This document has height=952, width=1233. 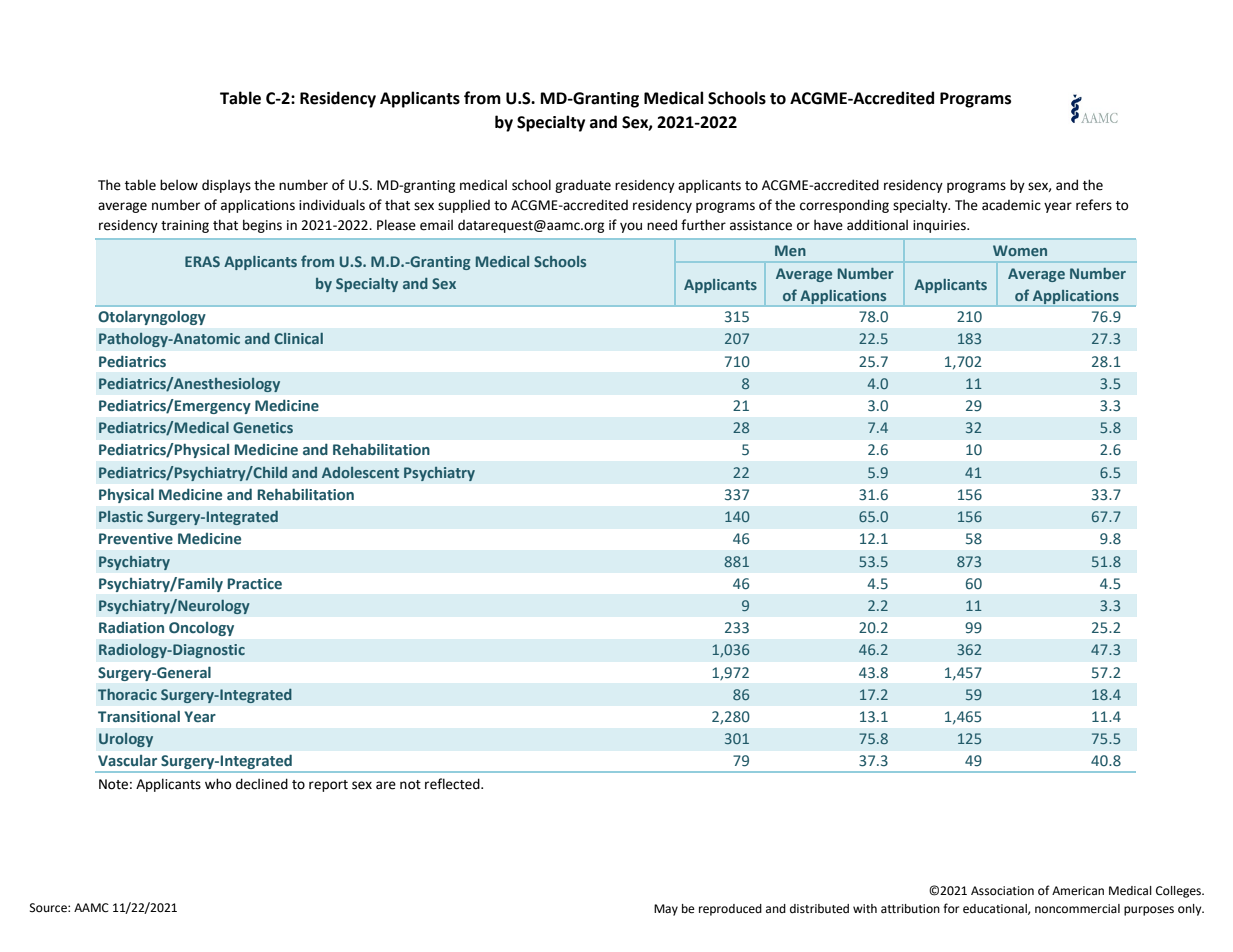 I want to click on Practice, so click(x=254, y=584).
